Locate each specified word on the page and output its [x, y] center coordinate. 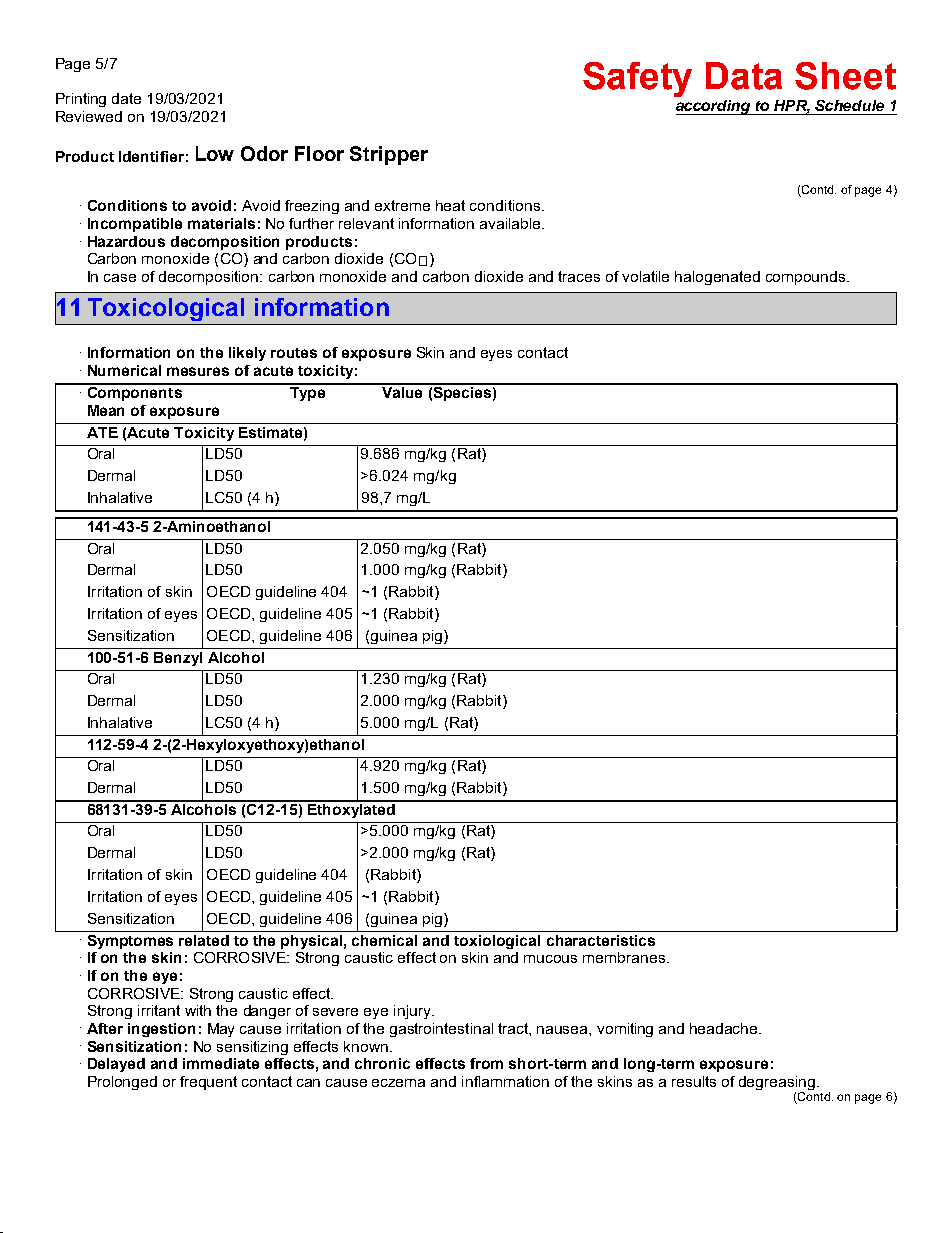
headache [725, 1028]
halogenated [717, 278]
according [714, 107]
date [126, 98]
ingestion [161, 1030]
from [486, 1063]
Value [402, 391]
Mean [106, 410]
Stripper [389, 155]
